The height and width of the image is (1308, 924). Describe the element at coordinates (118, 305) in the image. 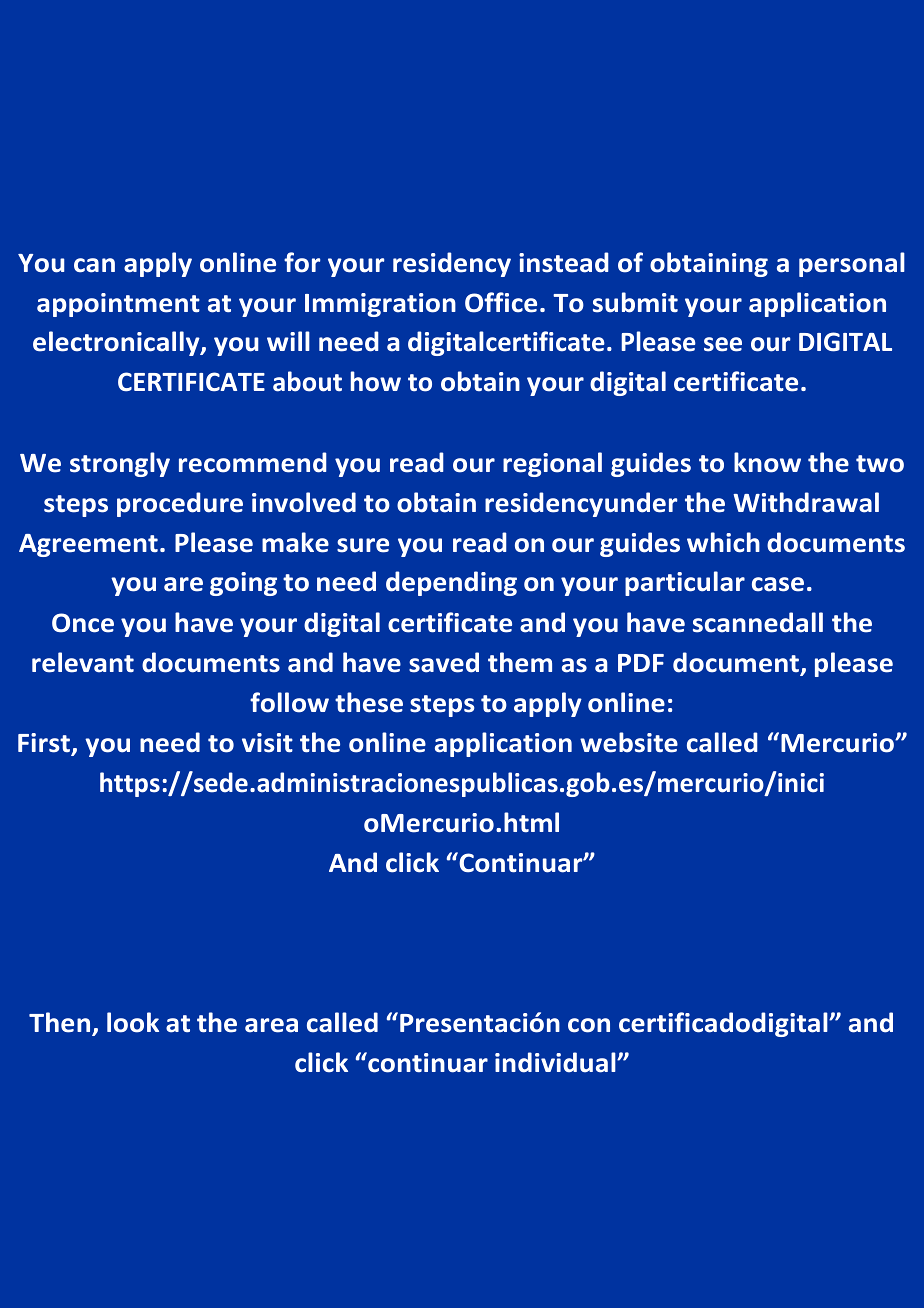

I see `appointment` at that location.
